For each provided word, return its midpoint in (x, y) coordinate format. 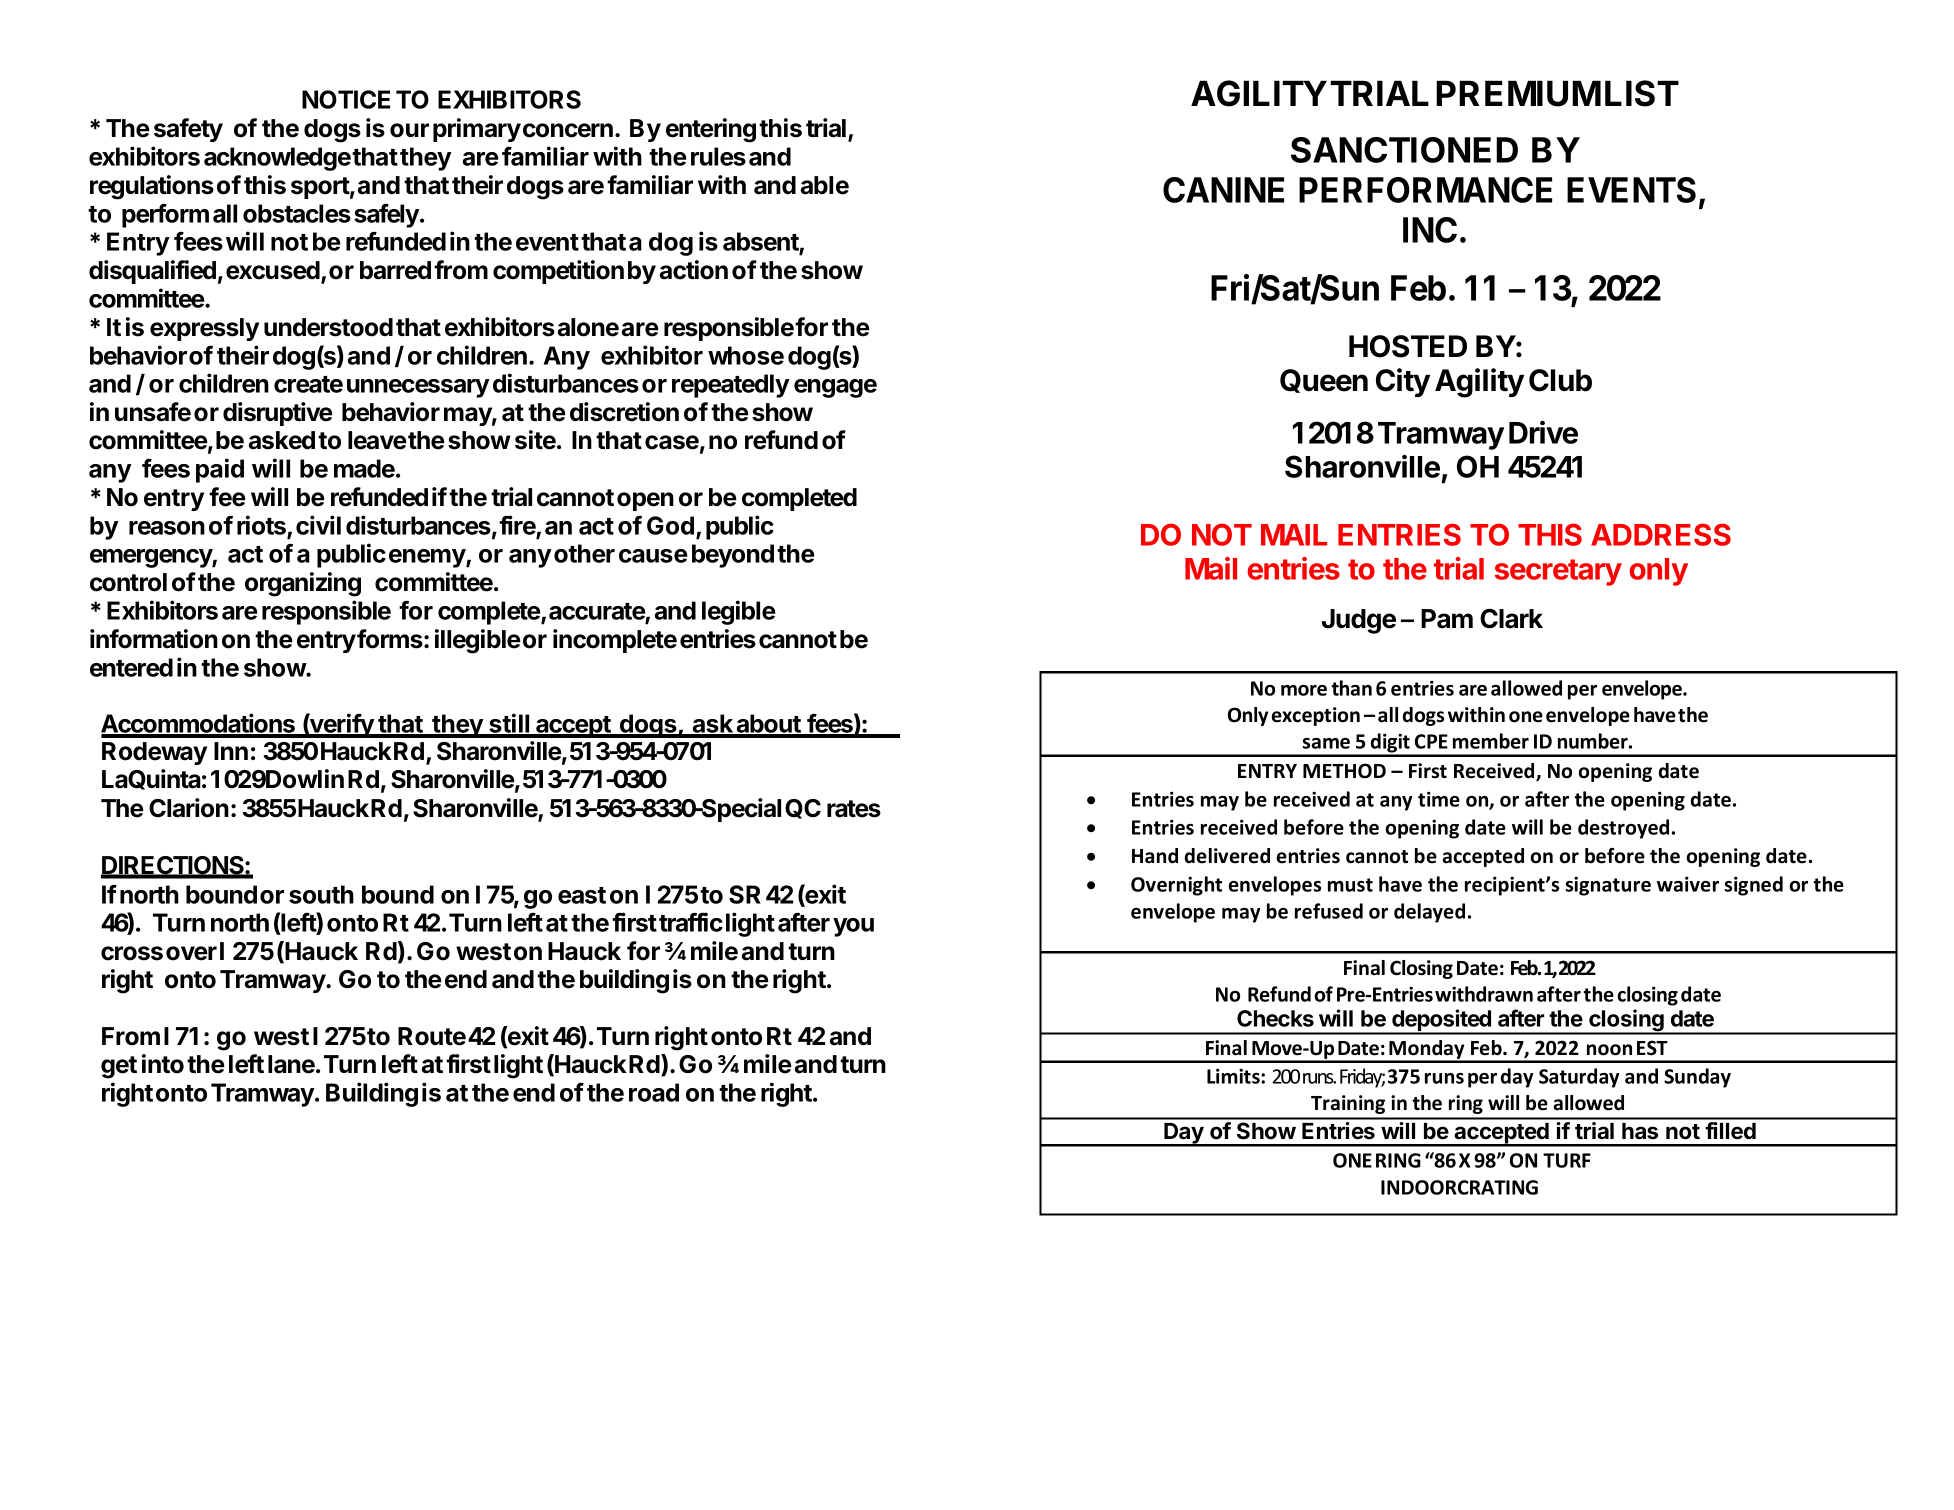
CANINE (1223, 190)
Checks (1275, 1018)
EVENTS (1631, 190)
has (1640, 1131)
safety (188, 130)
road (654, 1092)
